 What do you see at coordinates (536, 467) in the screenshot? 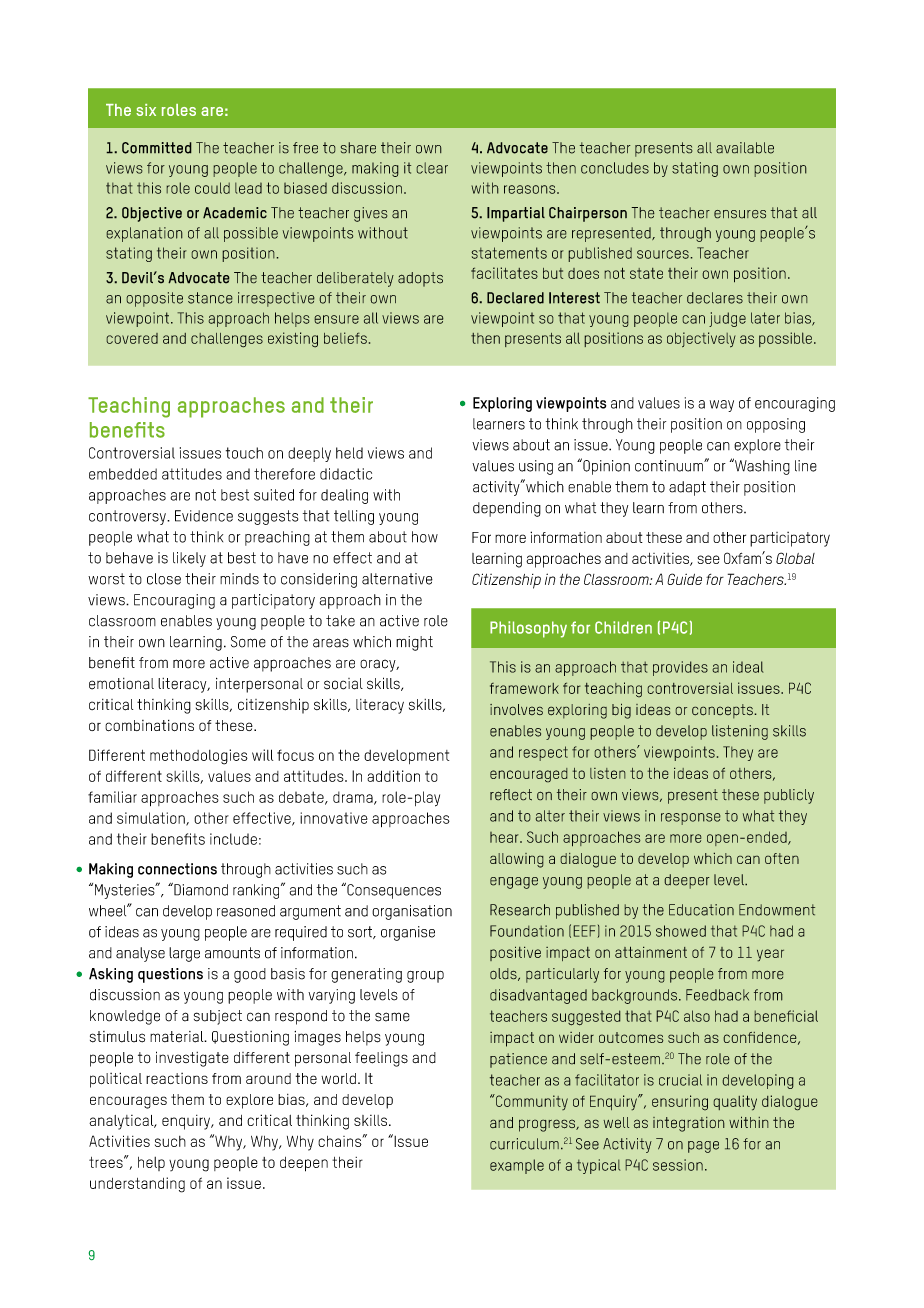
I see `using` at bounding box center [536, 467].
